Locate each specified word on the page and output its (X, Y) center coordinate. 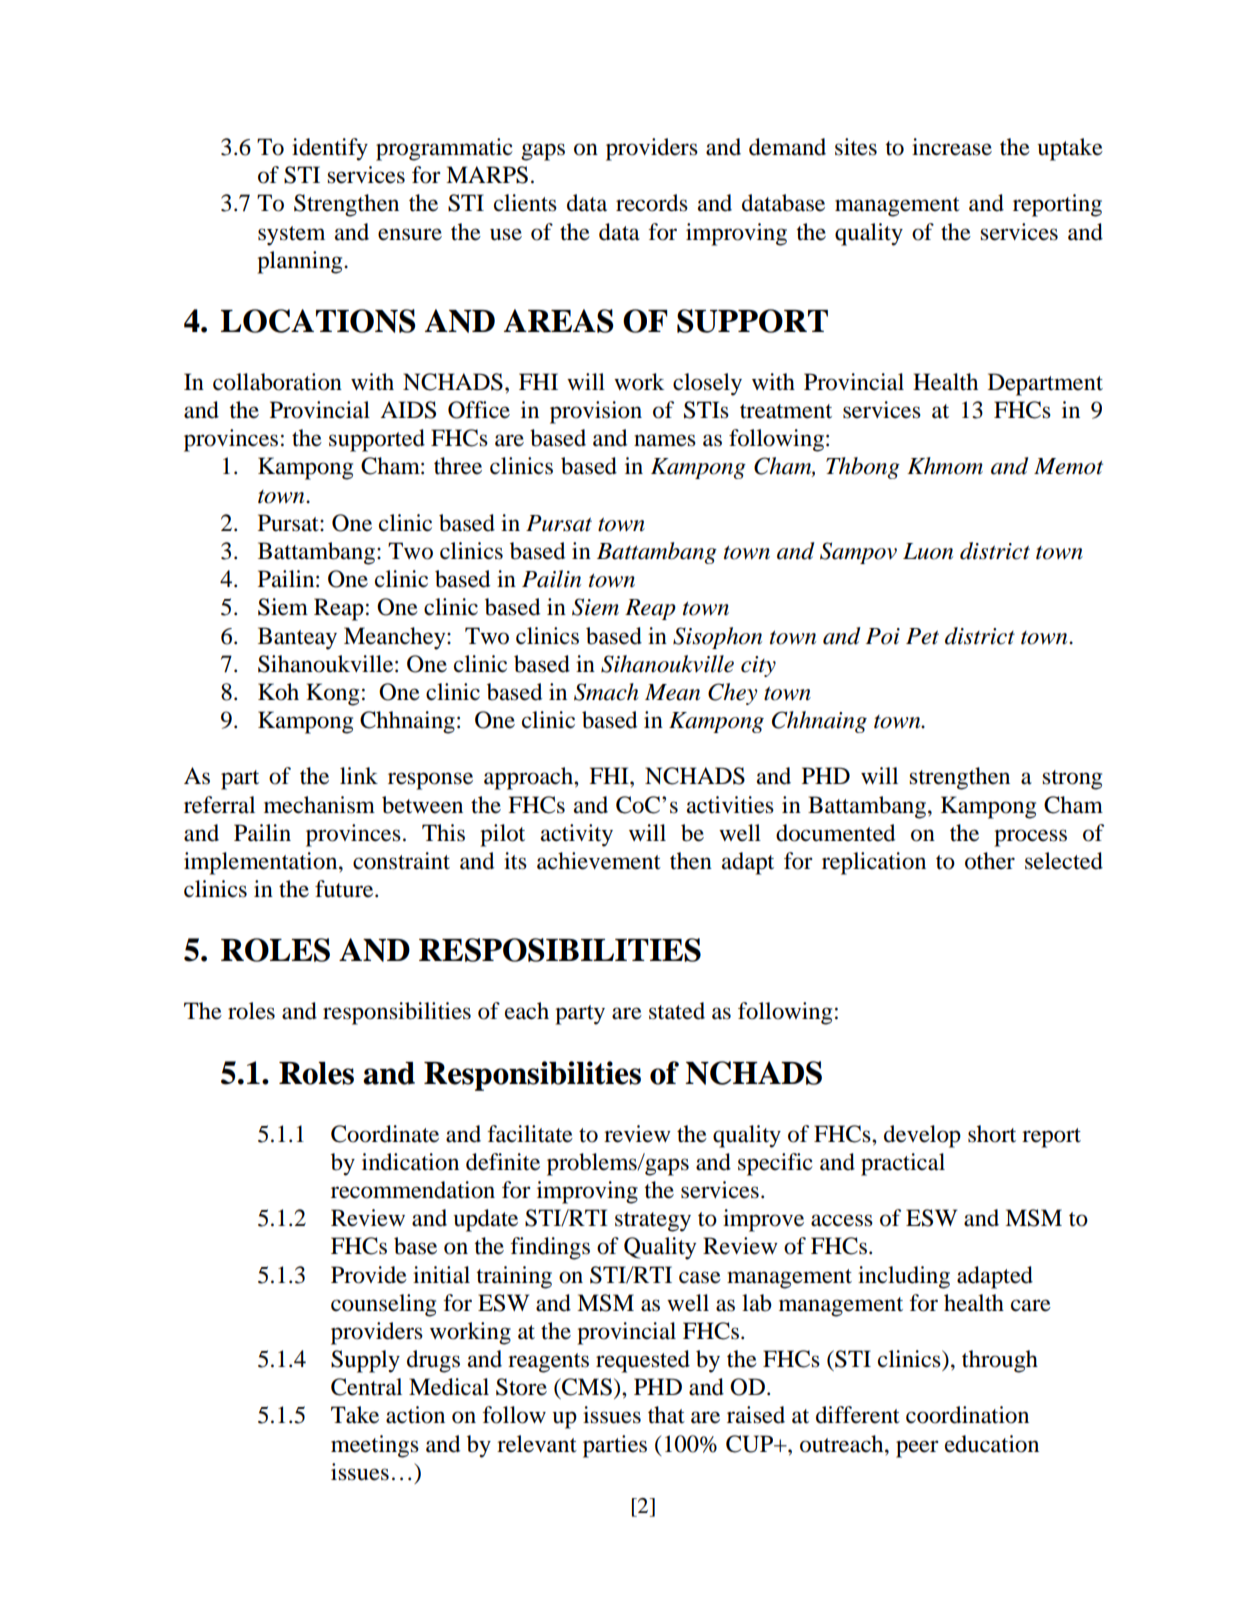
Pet (922, 636)
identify (330, 149)
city (758, 666)
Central (366, 1387)
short (992, 1134)
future (345, 889)
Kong (332, 694)
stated (677, 1011)
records (652, 203)
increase (952, 147)
